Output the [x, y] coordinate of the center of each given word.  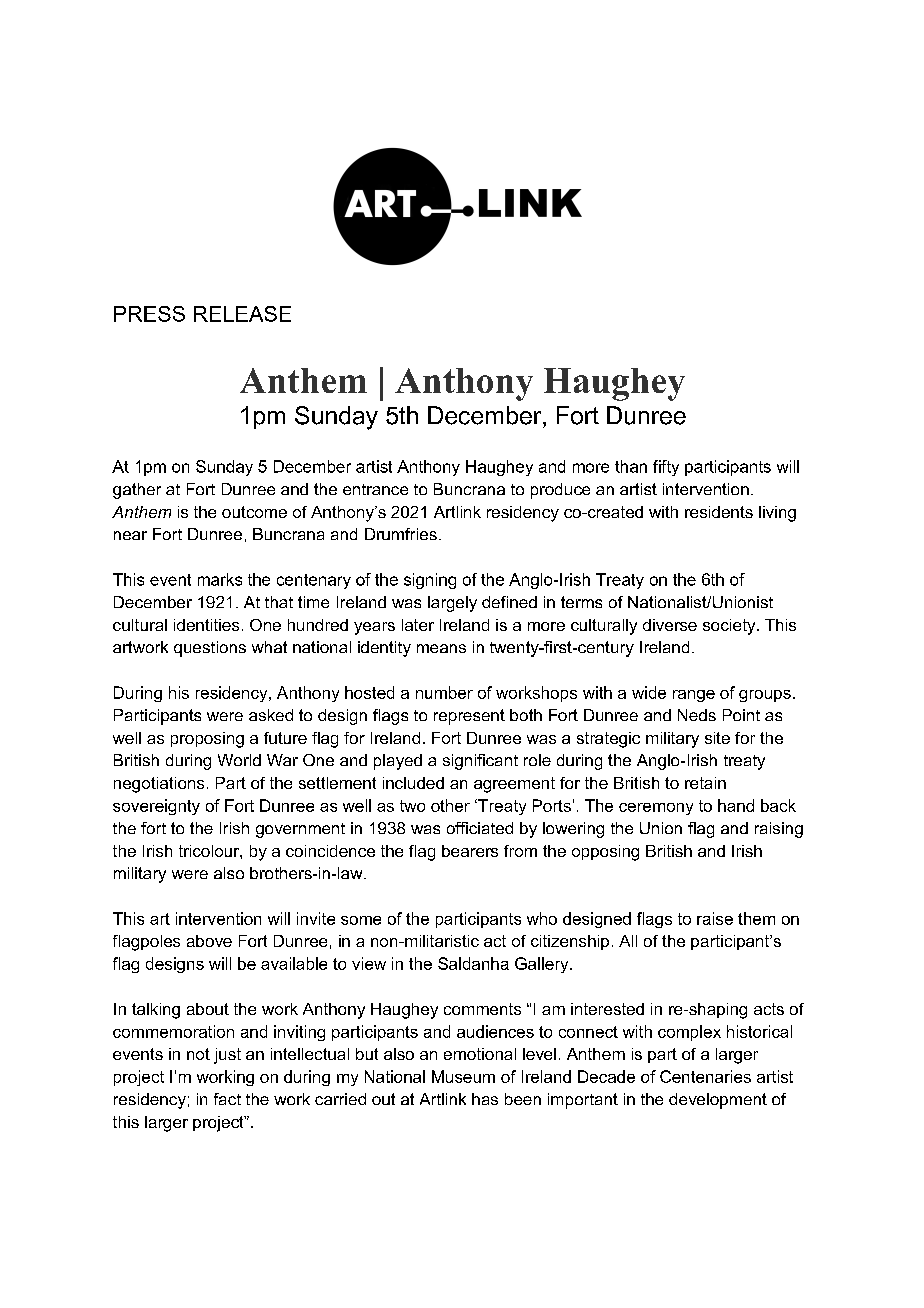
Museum [463, 1076]
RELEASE [242, 314]
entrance [375, 489]
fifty [666, 468]
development [718, 1101]
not [198, 1054]
